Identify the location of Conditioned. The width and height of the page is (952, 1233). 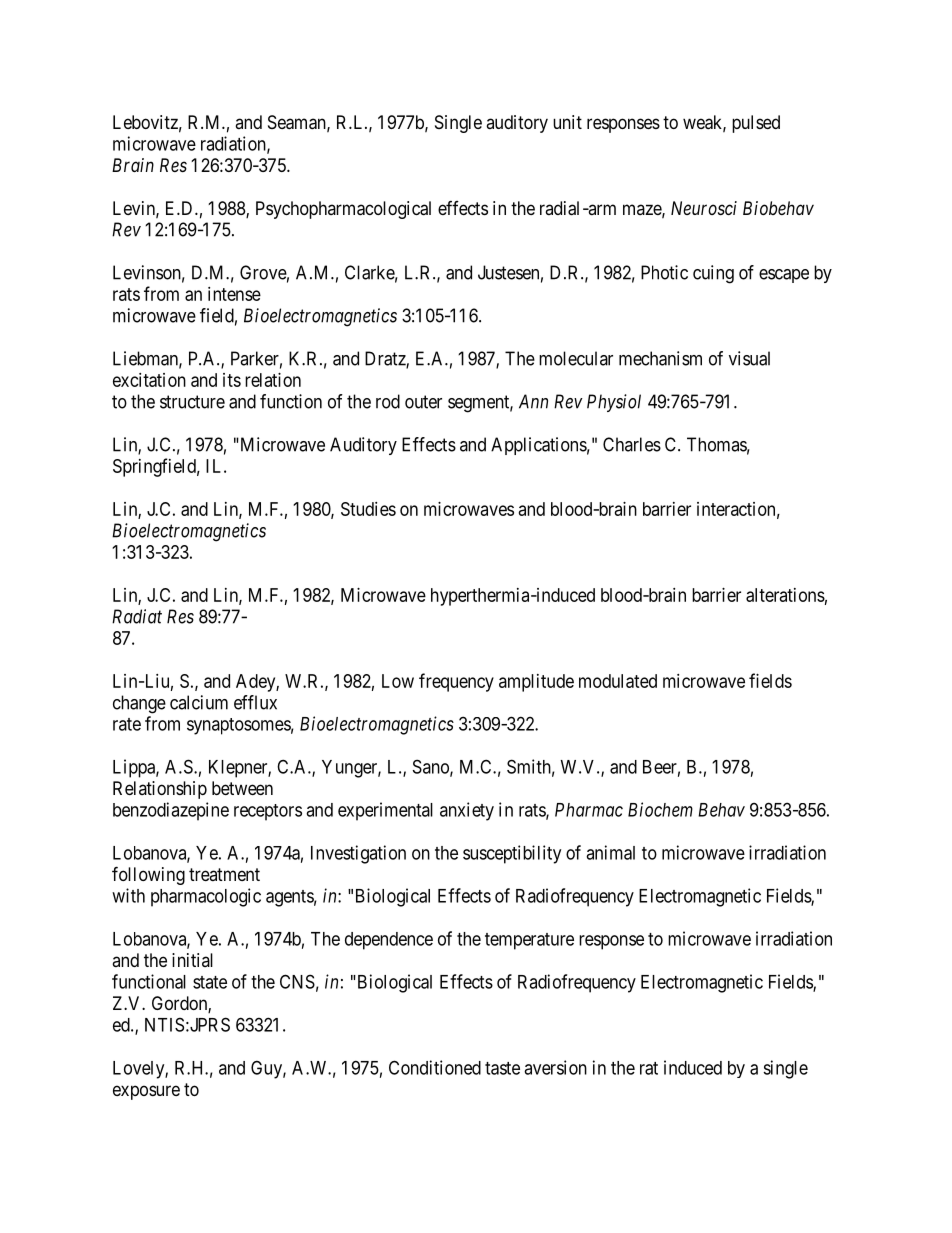
(435, 1067).
